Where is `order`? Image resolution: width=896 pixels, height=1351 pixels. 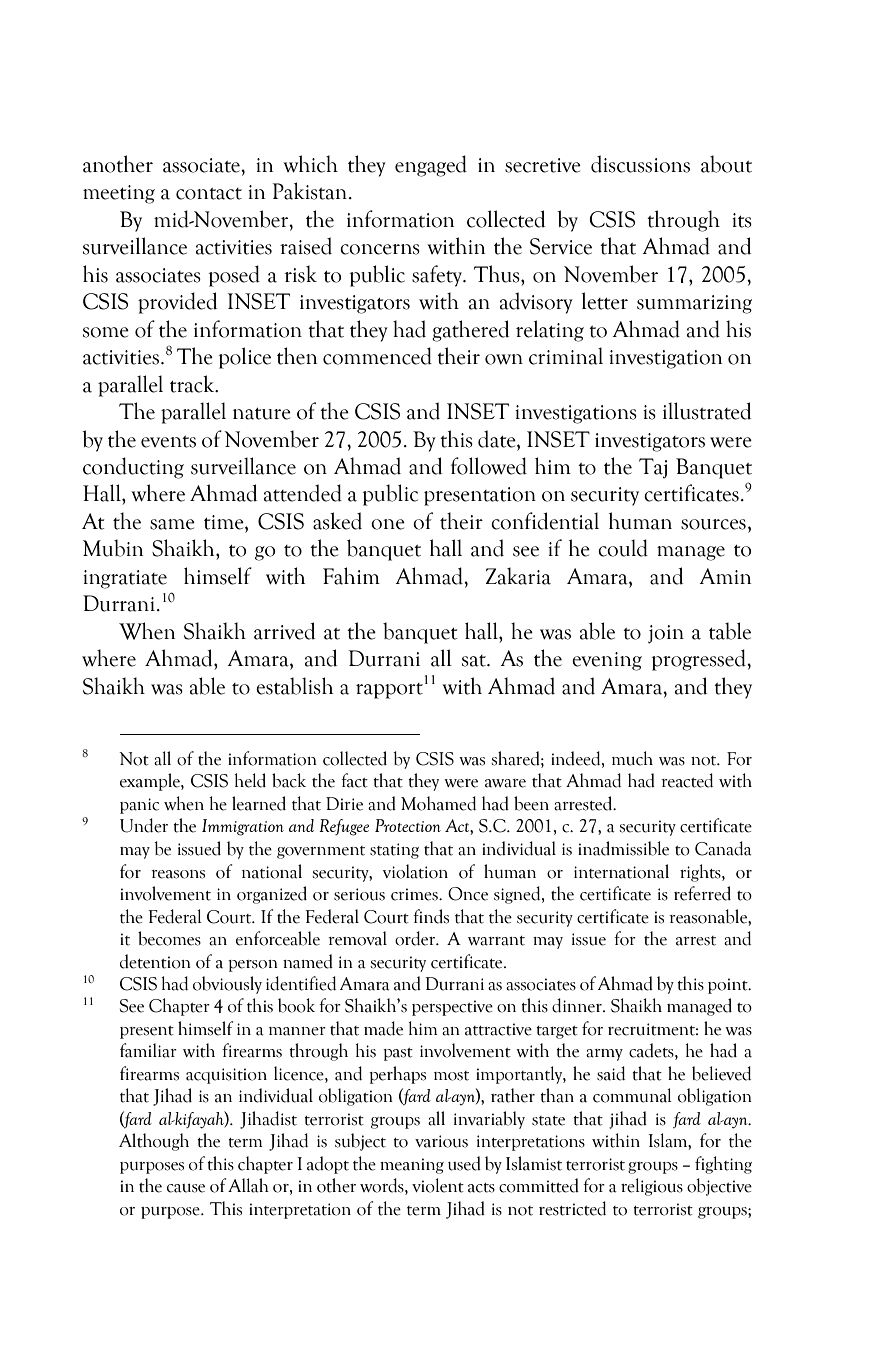
order is located at coordinates (416, 938).
